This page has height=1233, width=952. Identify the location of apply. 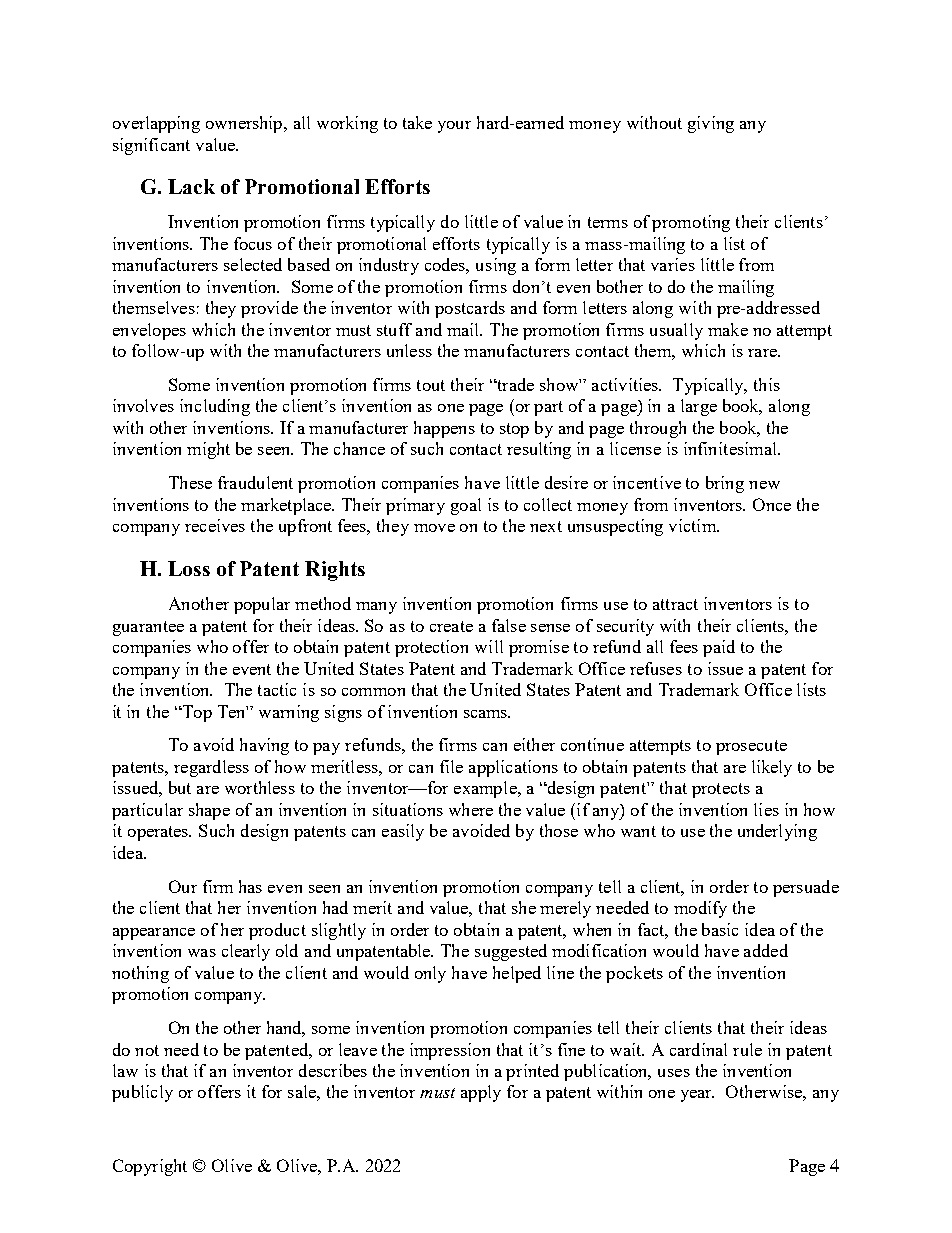
(481, 1093).
